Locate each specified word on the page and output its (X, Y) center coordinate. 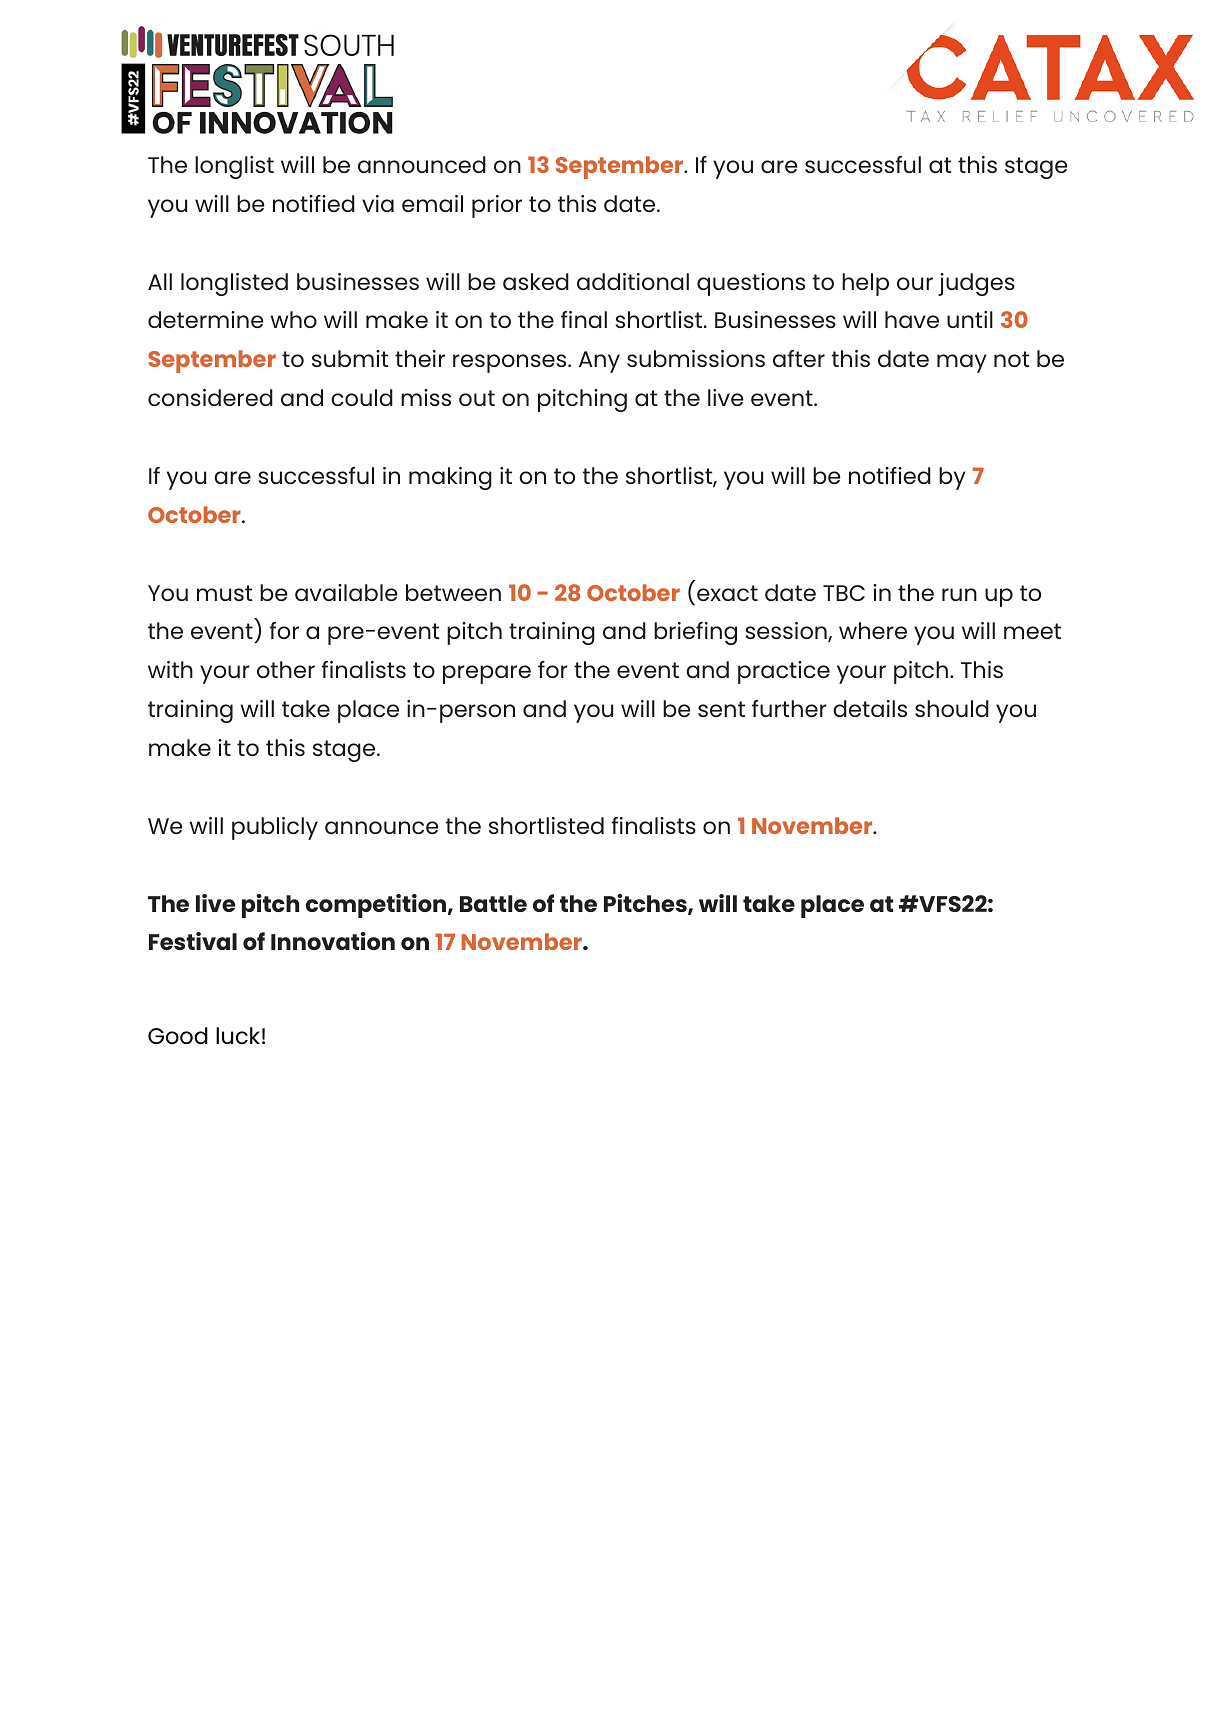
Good (178, 1035)
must (224, 593)
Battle (493, 903)
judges (976, 284)
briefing (695, 633)
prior (497, 206)
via (378, 203)
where (873, 630)
